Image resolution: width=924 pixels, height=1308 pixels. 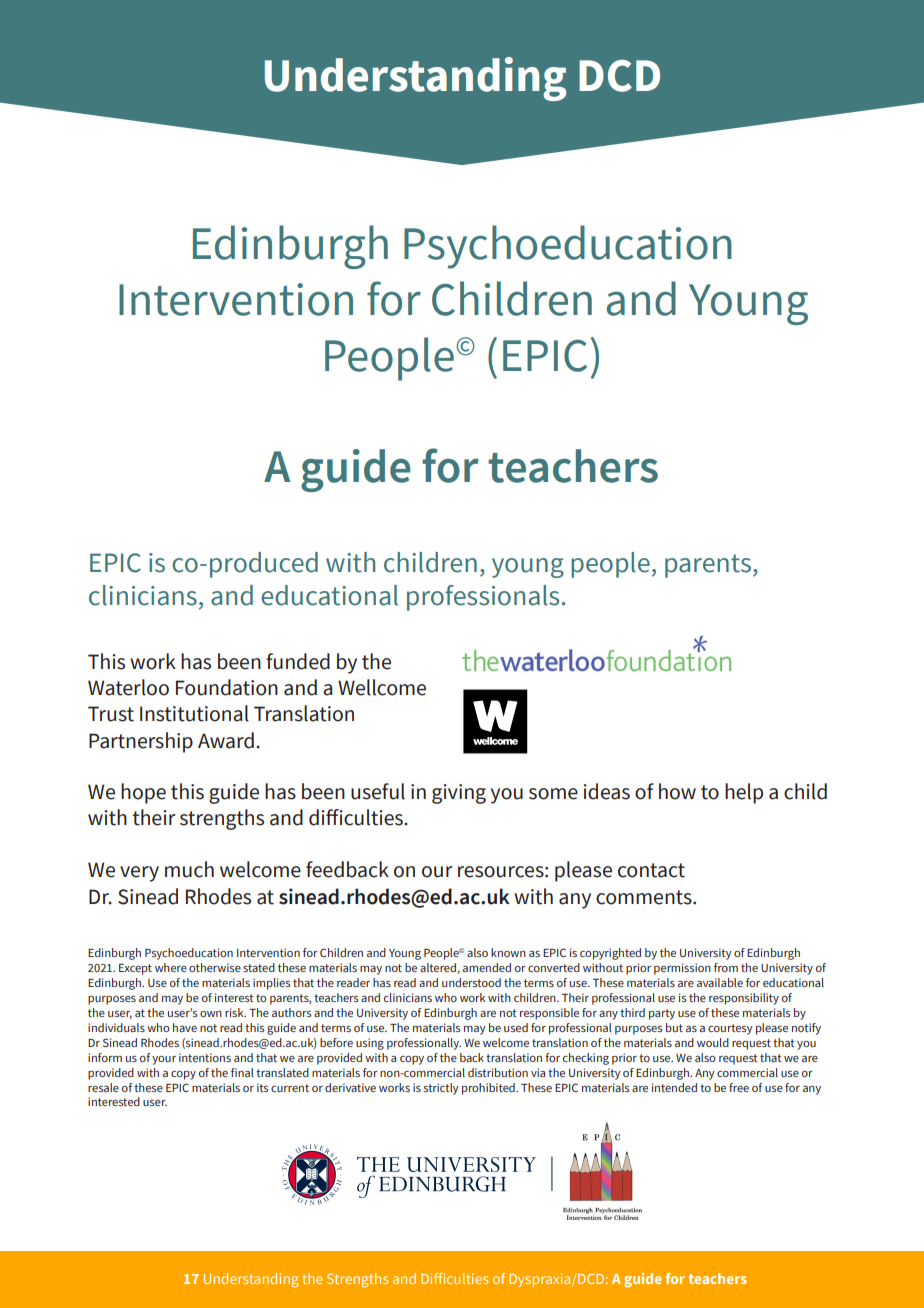 What do you see at coordinates (171, 967) in the screenshot?
I see `where` at bounding box center [171, 967].
